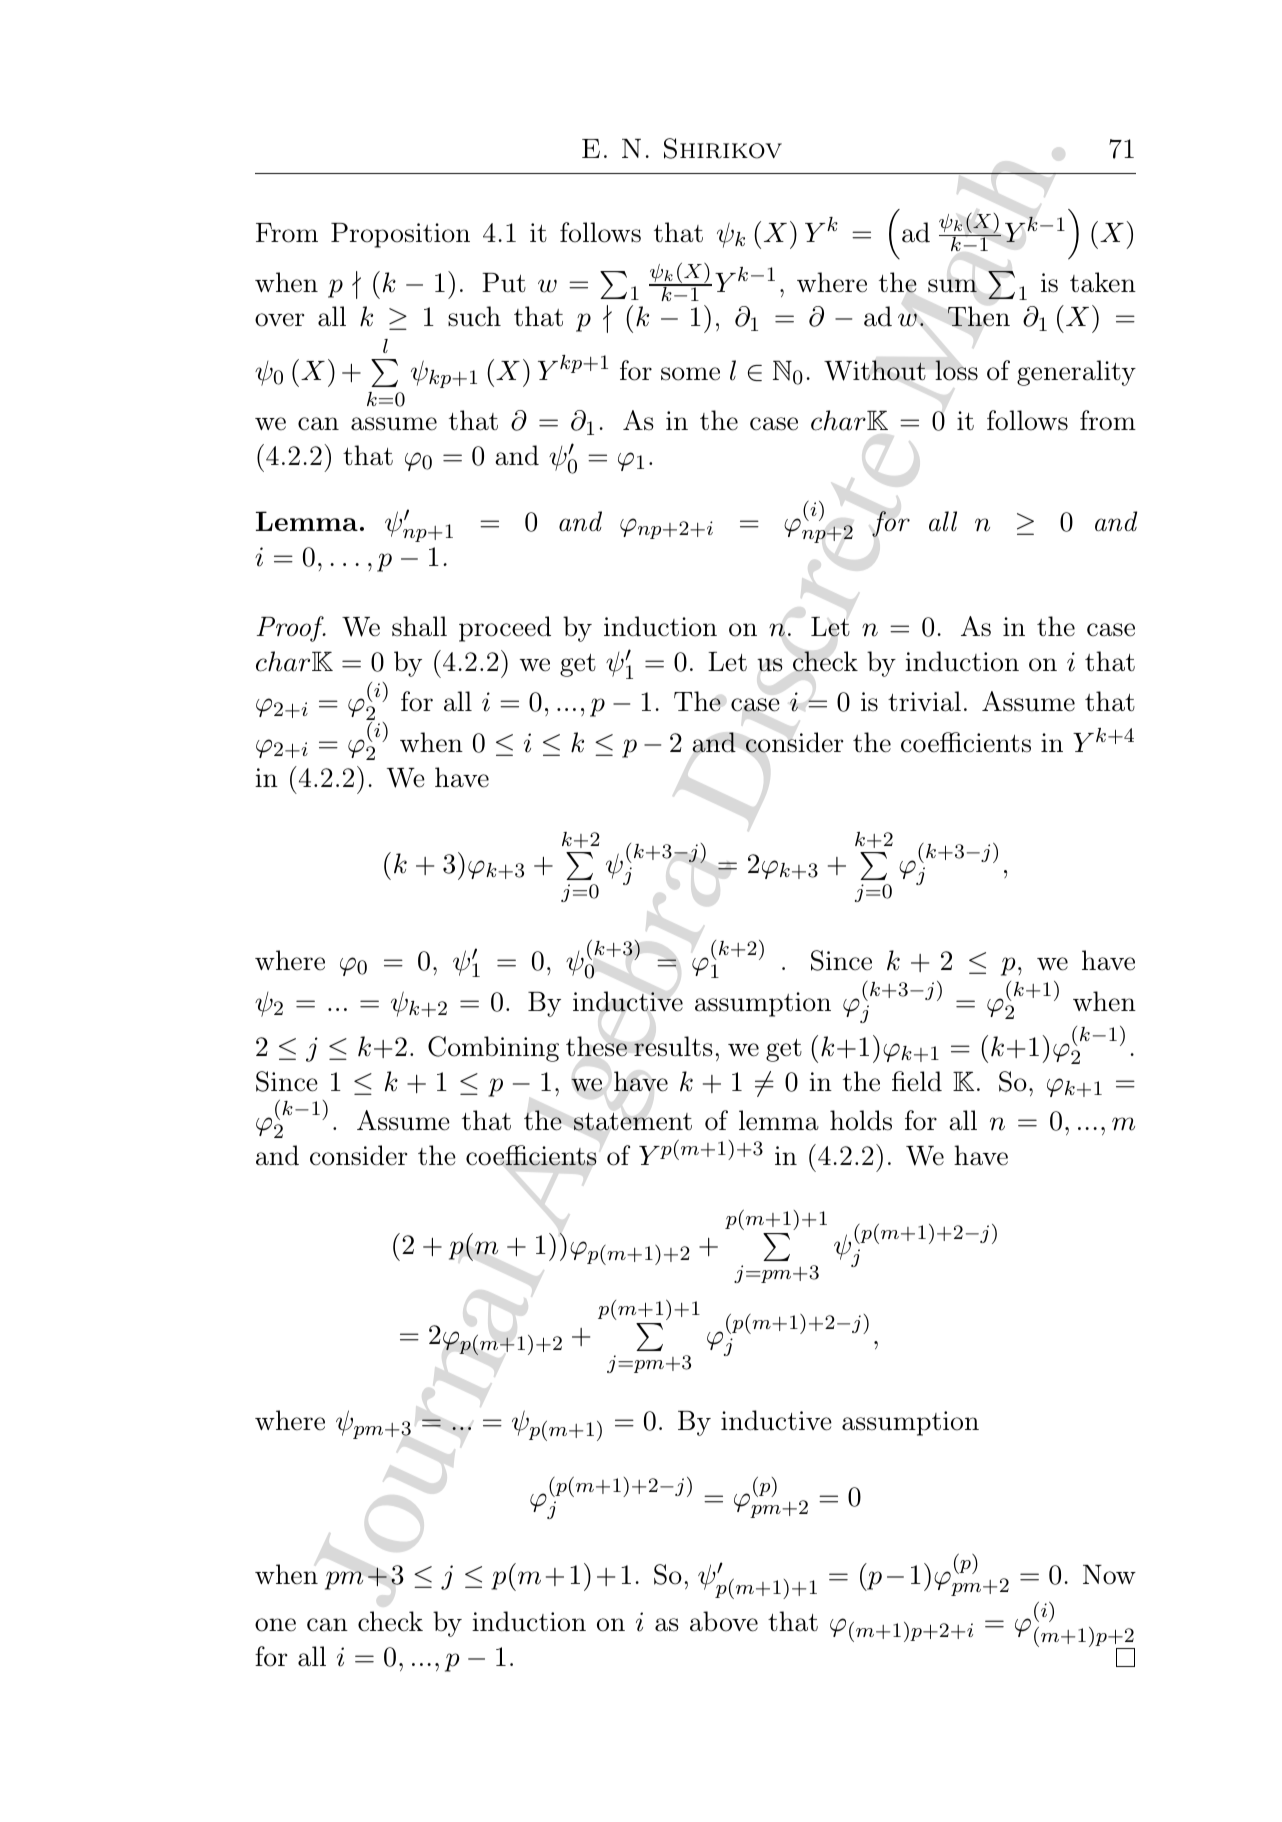  Describe the element at coordinates (924, 701) in the image. I see `trivial` at that location.
